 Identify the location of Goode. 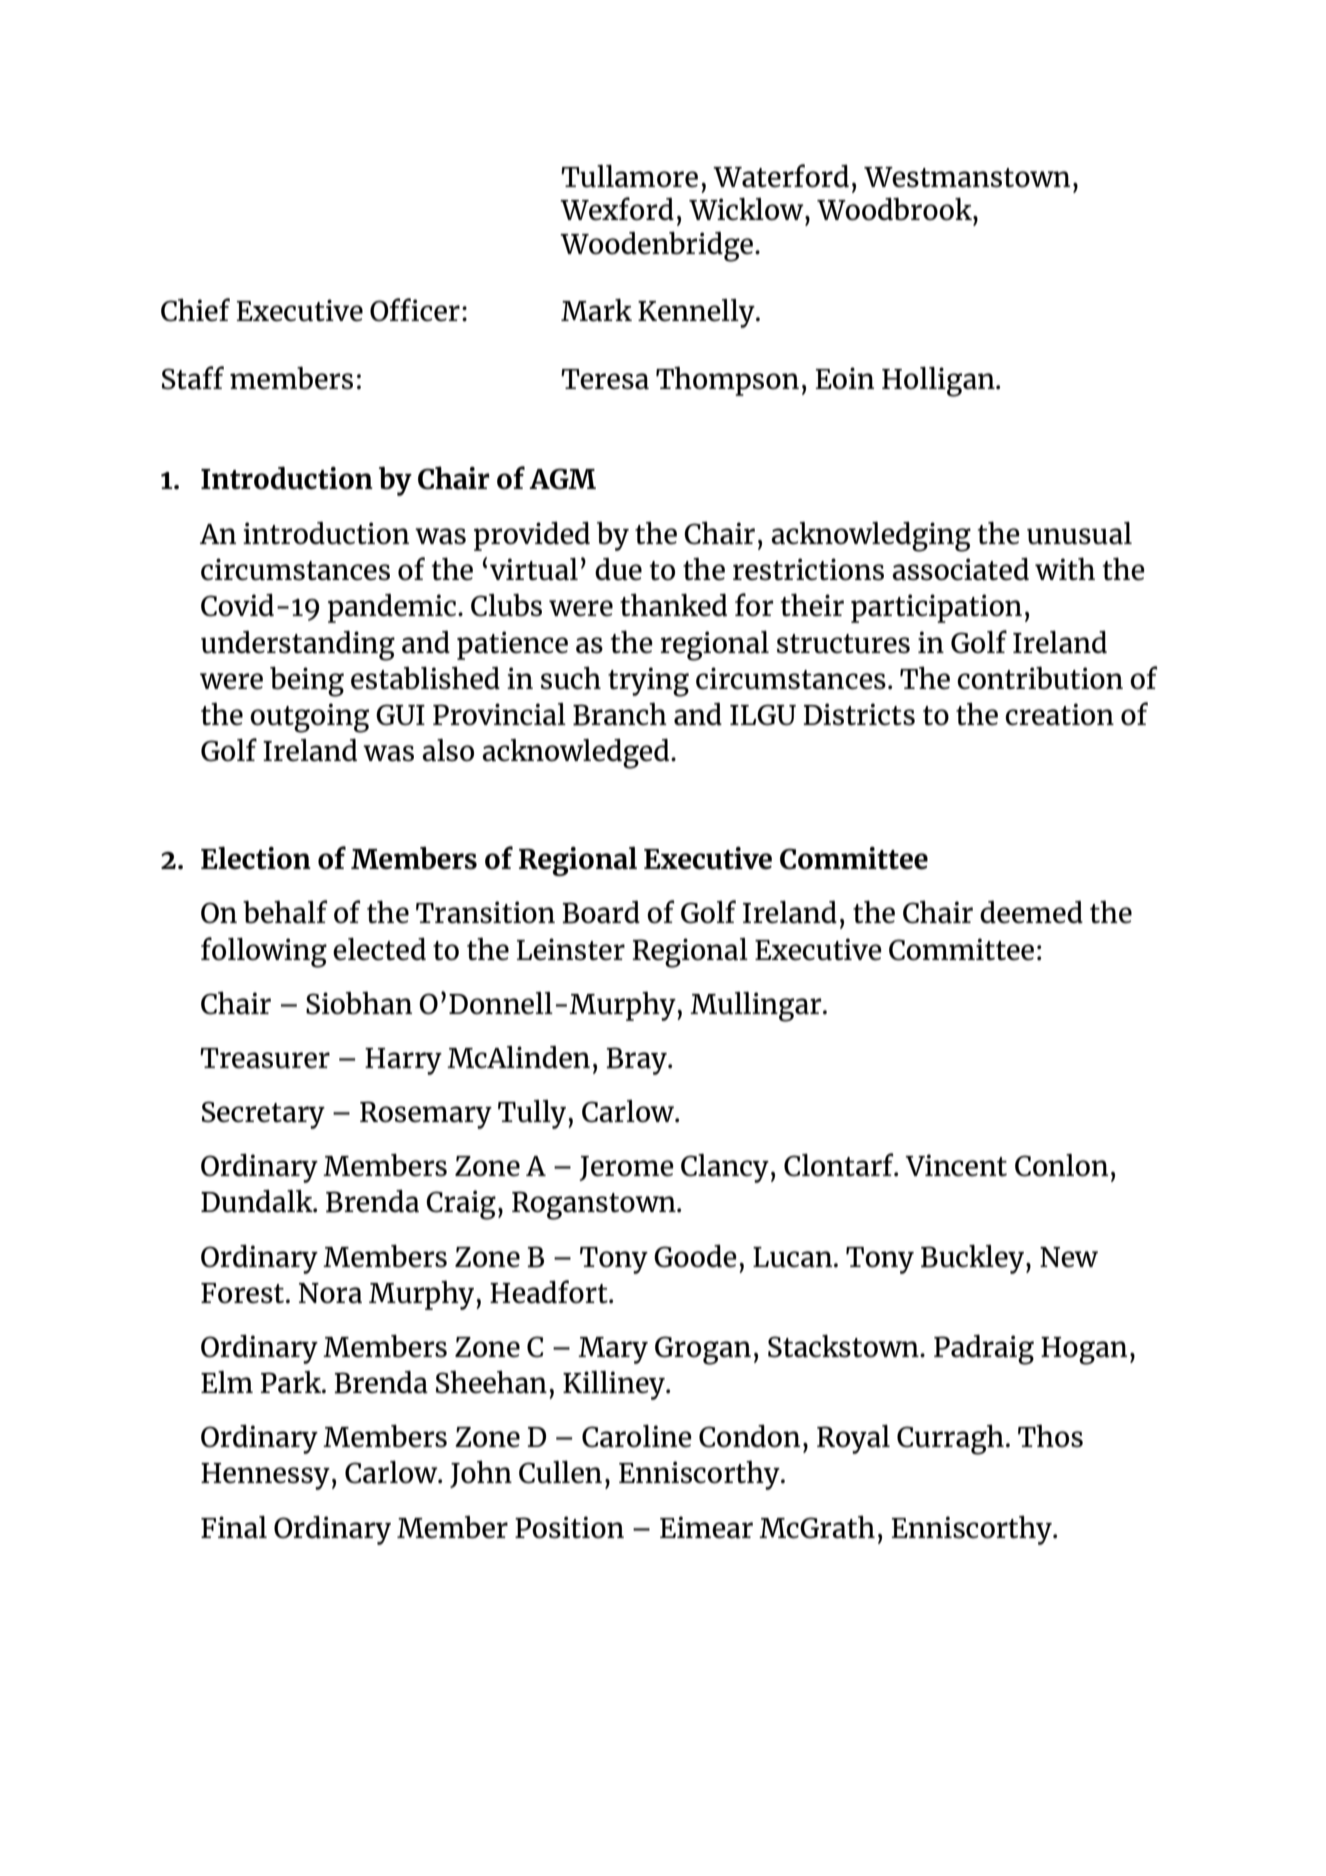
(695, 1256).
